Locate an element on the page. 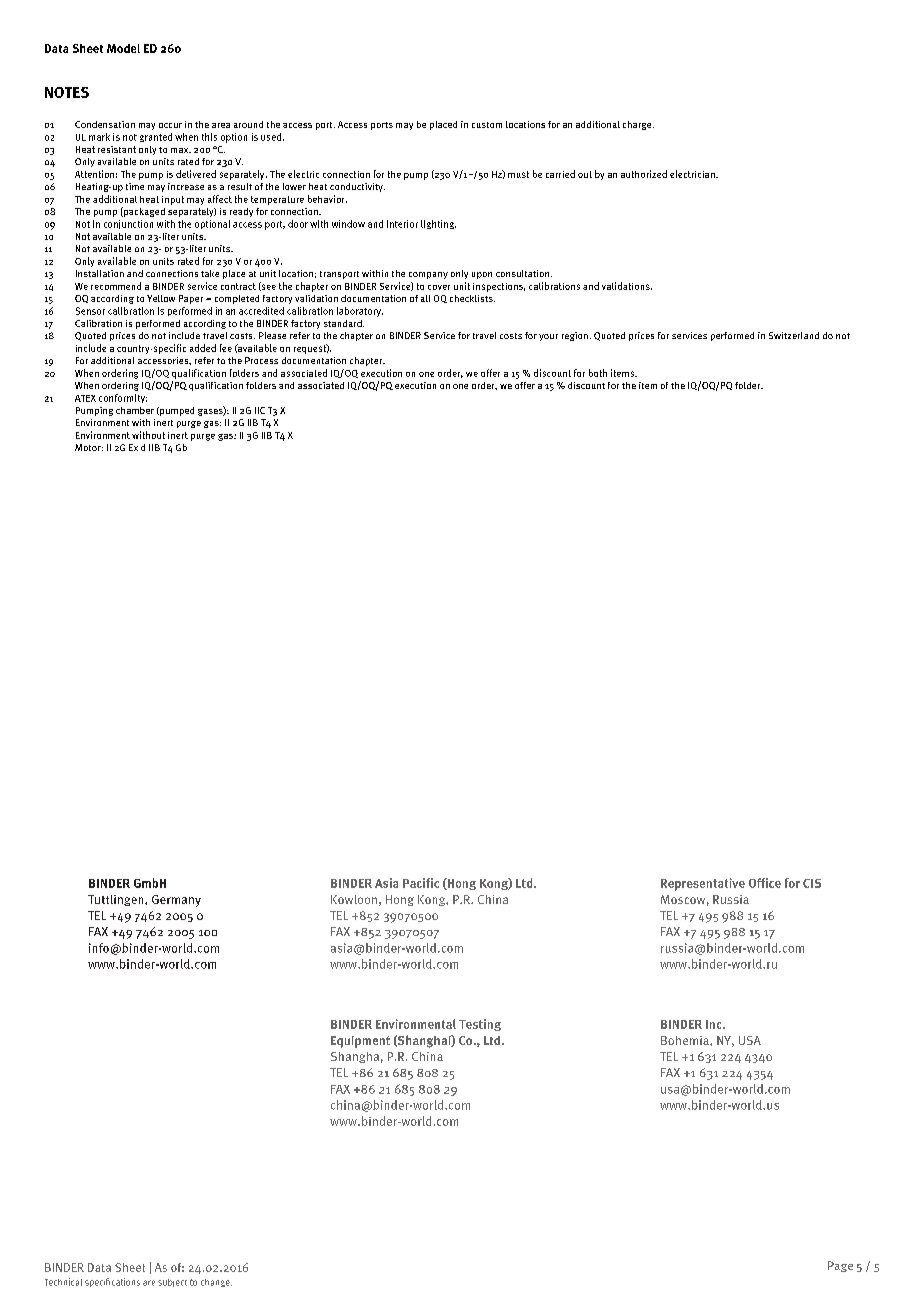 This page has width=924, height=1308. occur is located at coordinates (170, 125).
